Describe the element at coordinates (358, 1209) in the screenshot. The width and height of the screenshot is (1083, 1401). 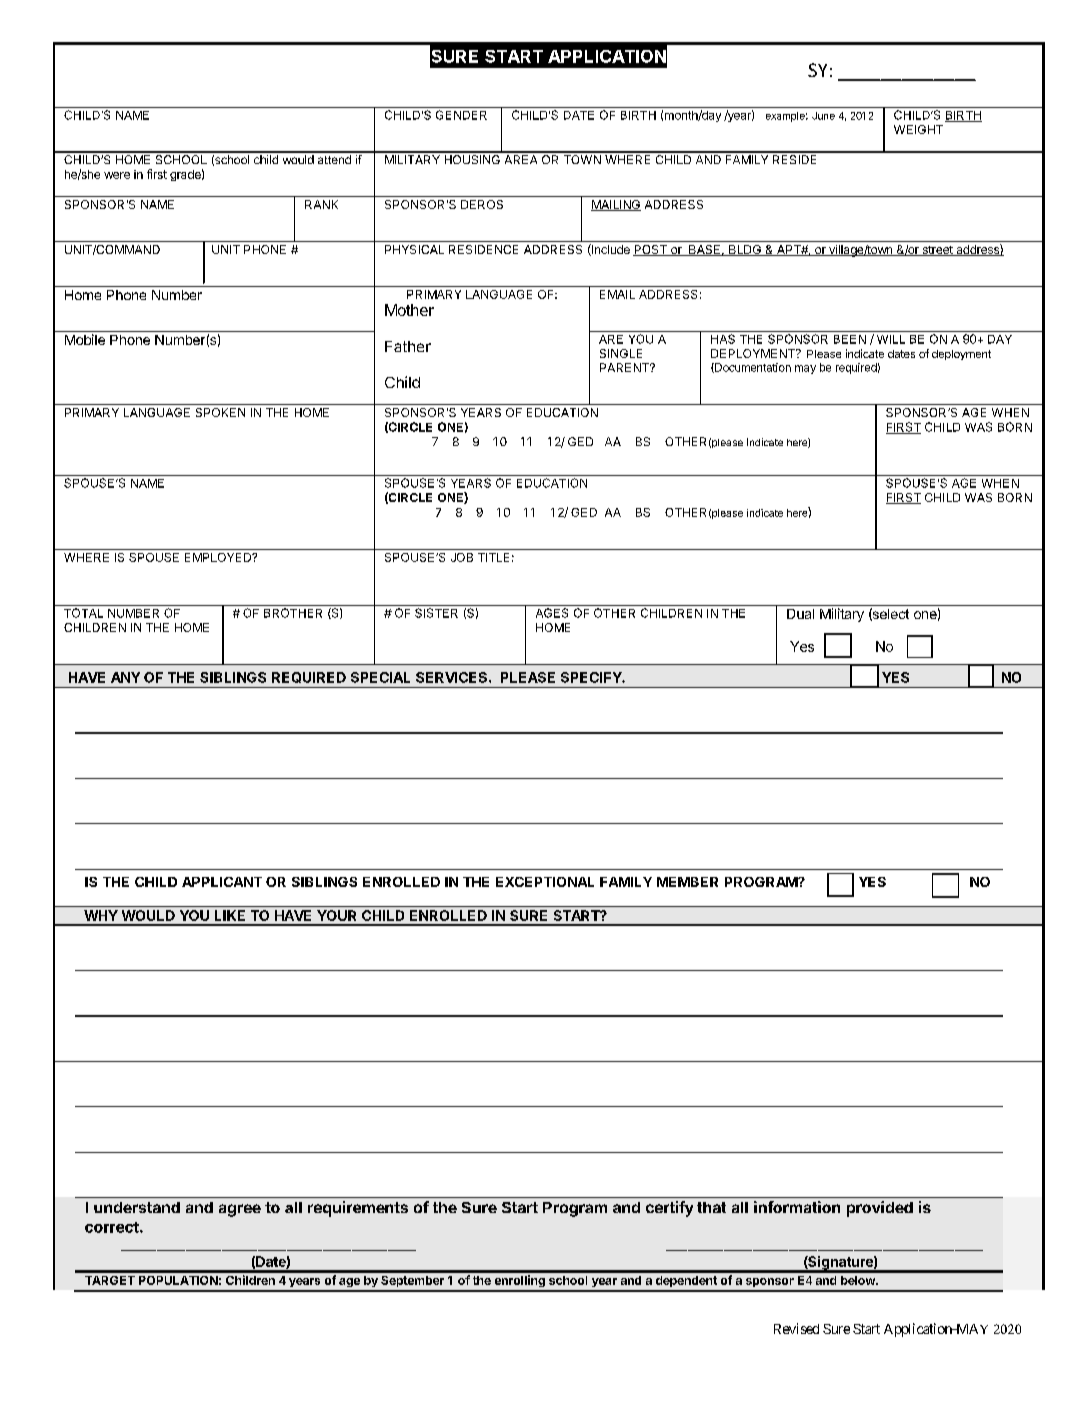
I see `requirements` at that location.
